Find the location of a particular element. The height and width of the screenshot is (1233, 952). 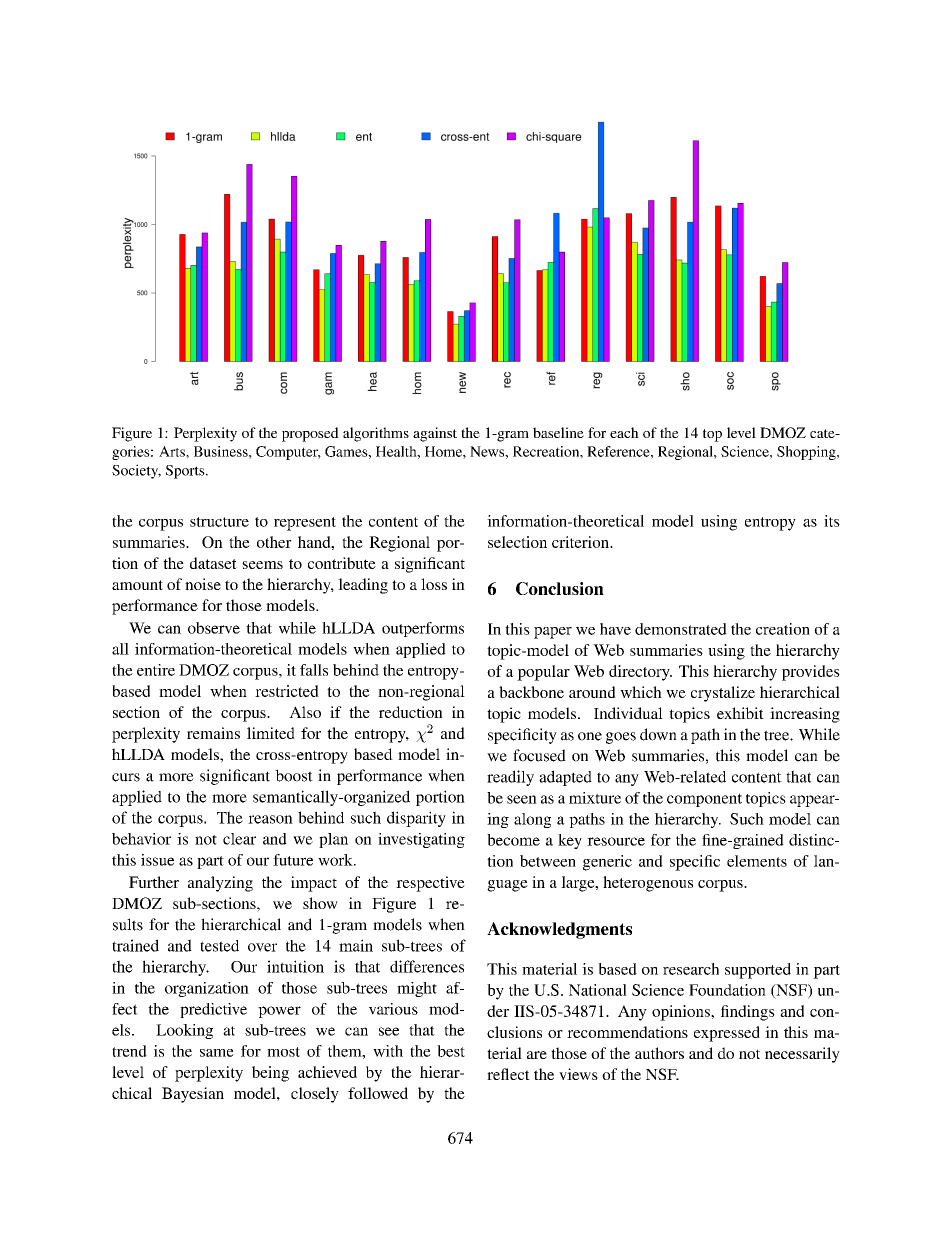

component is located at coordinates (704, 800).
